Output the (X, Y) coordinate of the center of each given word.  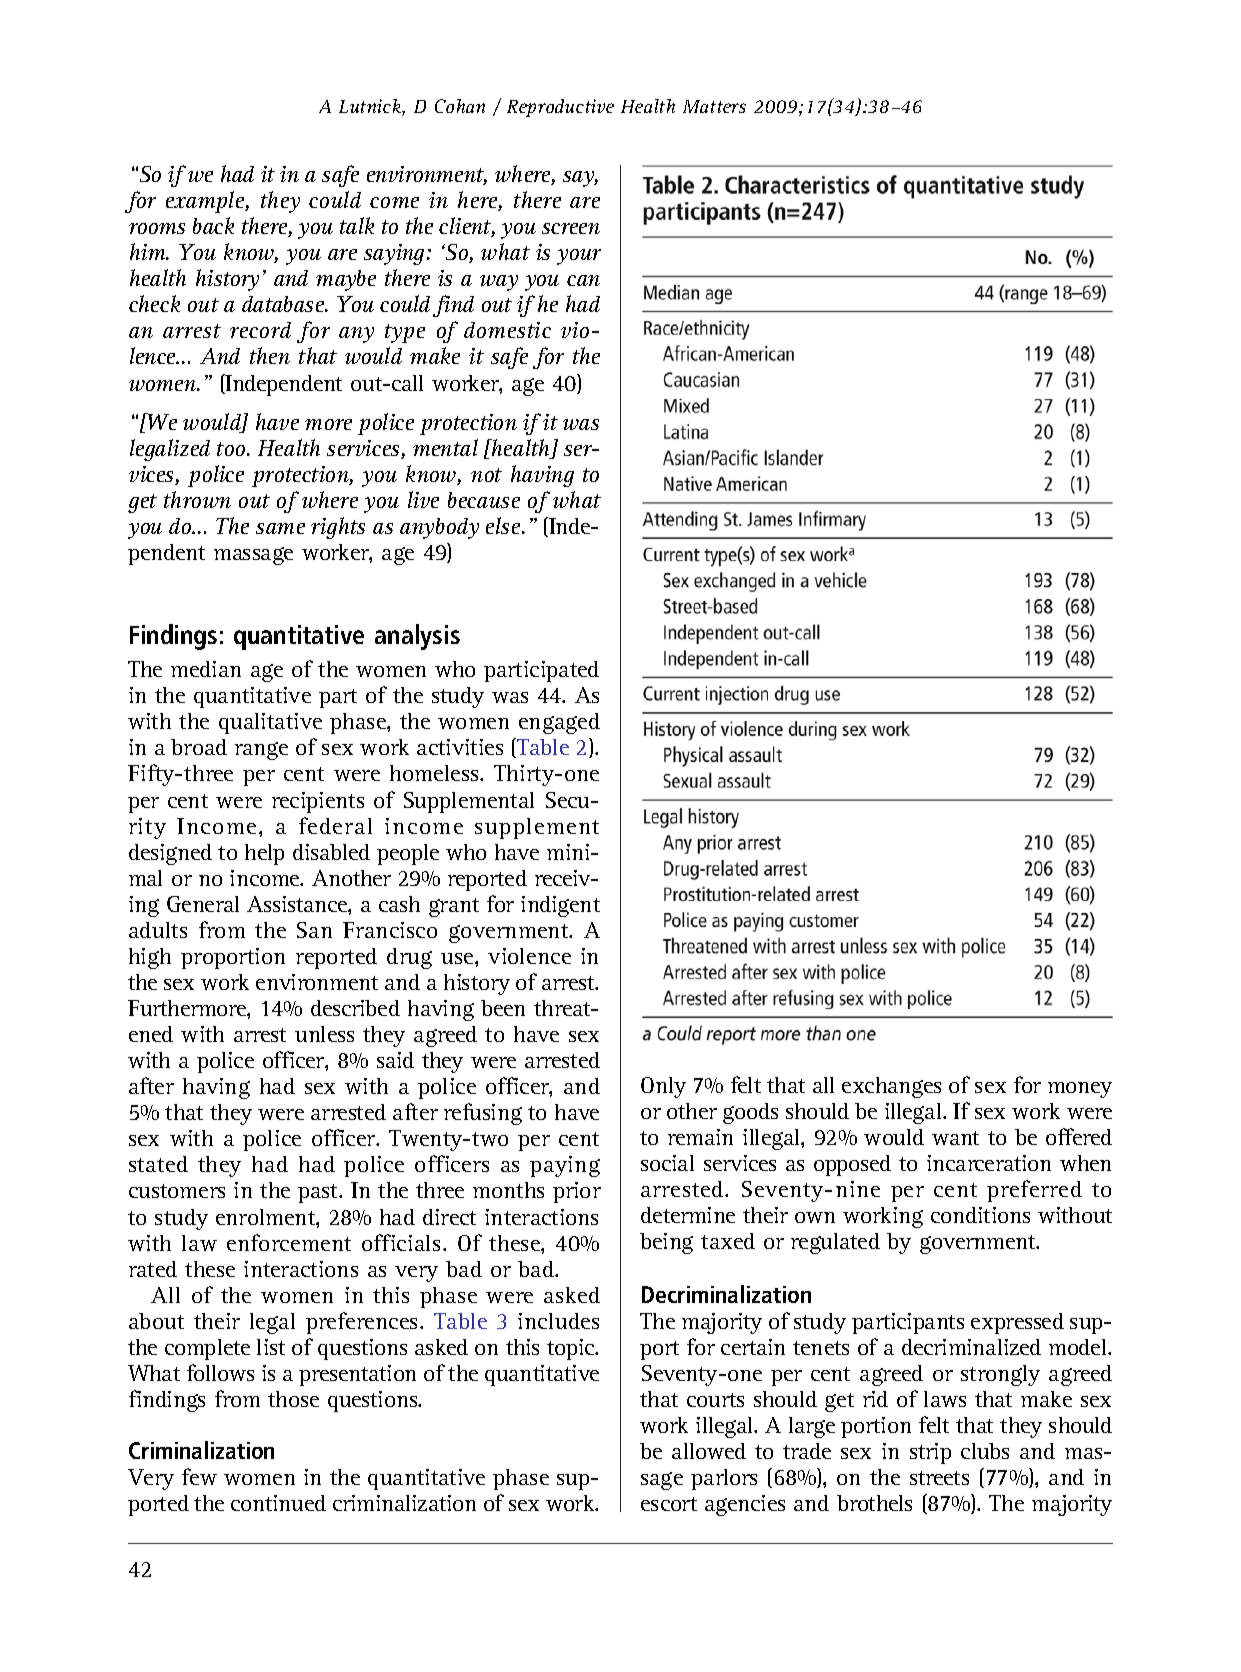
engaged (559, 723)
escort (669, 1504)
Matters (714, 106)
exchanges (891, 1087)
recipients (318, 802)
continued (278, 1503)
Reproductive (560, 108)
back (213, 225)
